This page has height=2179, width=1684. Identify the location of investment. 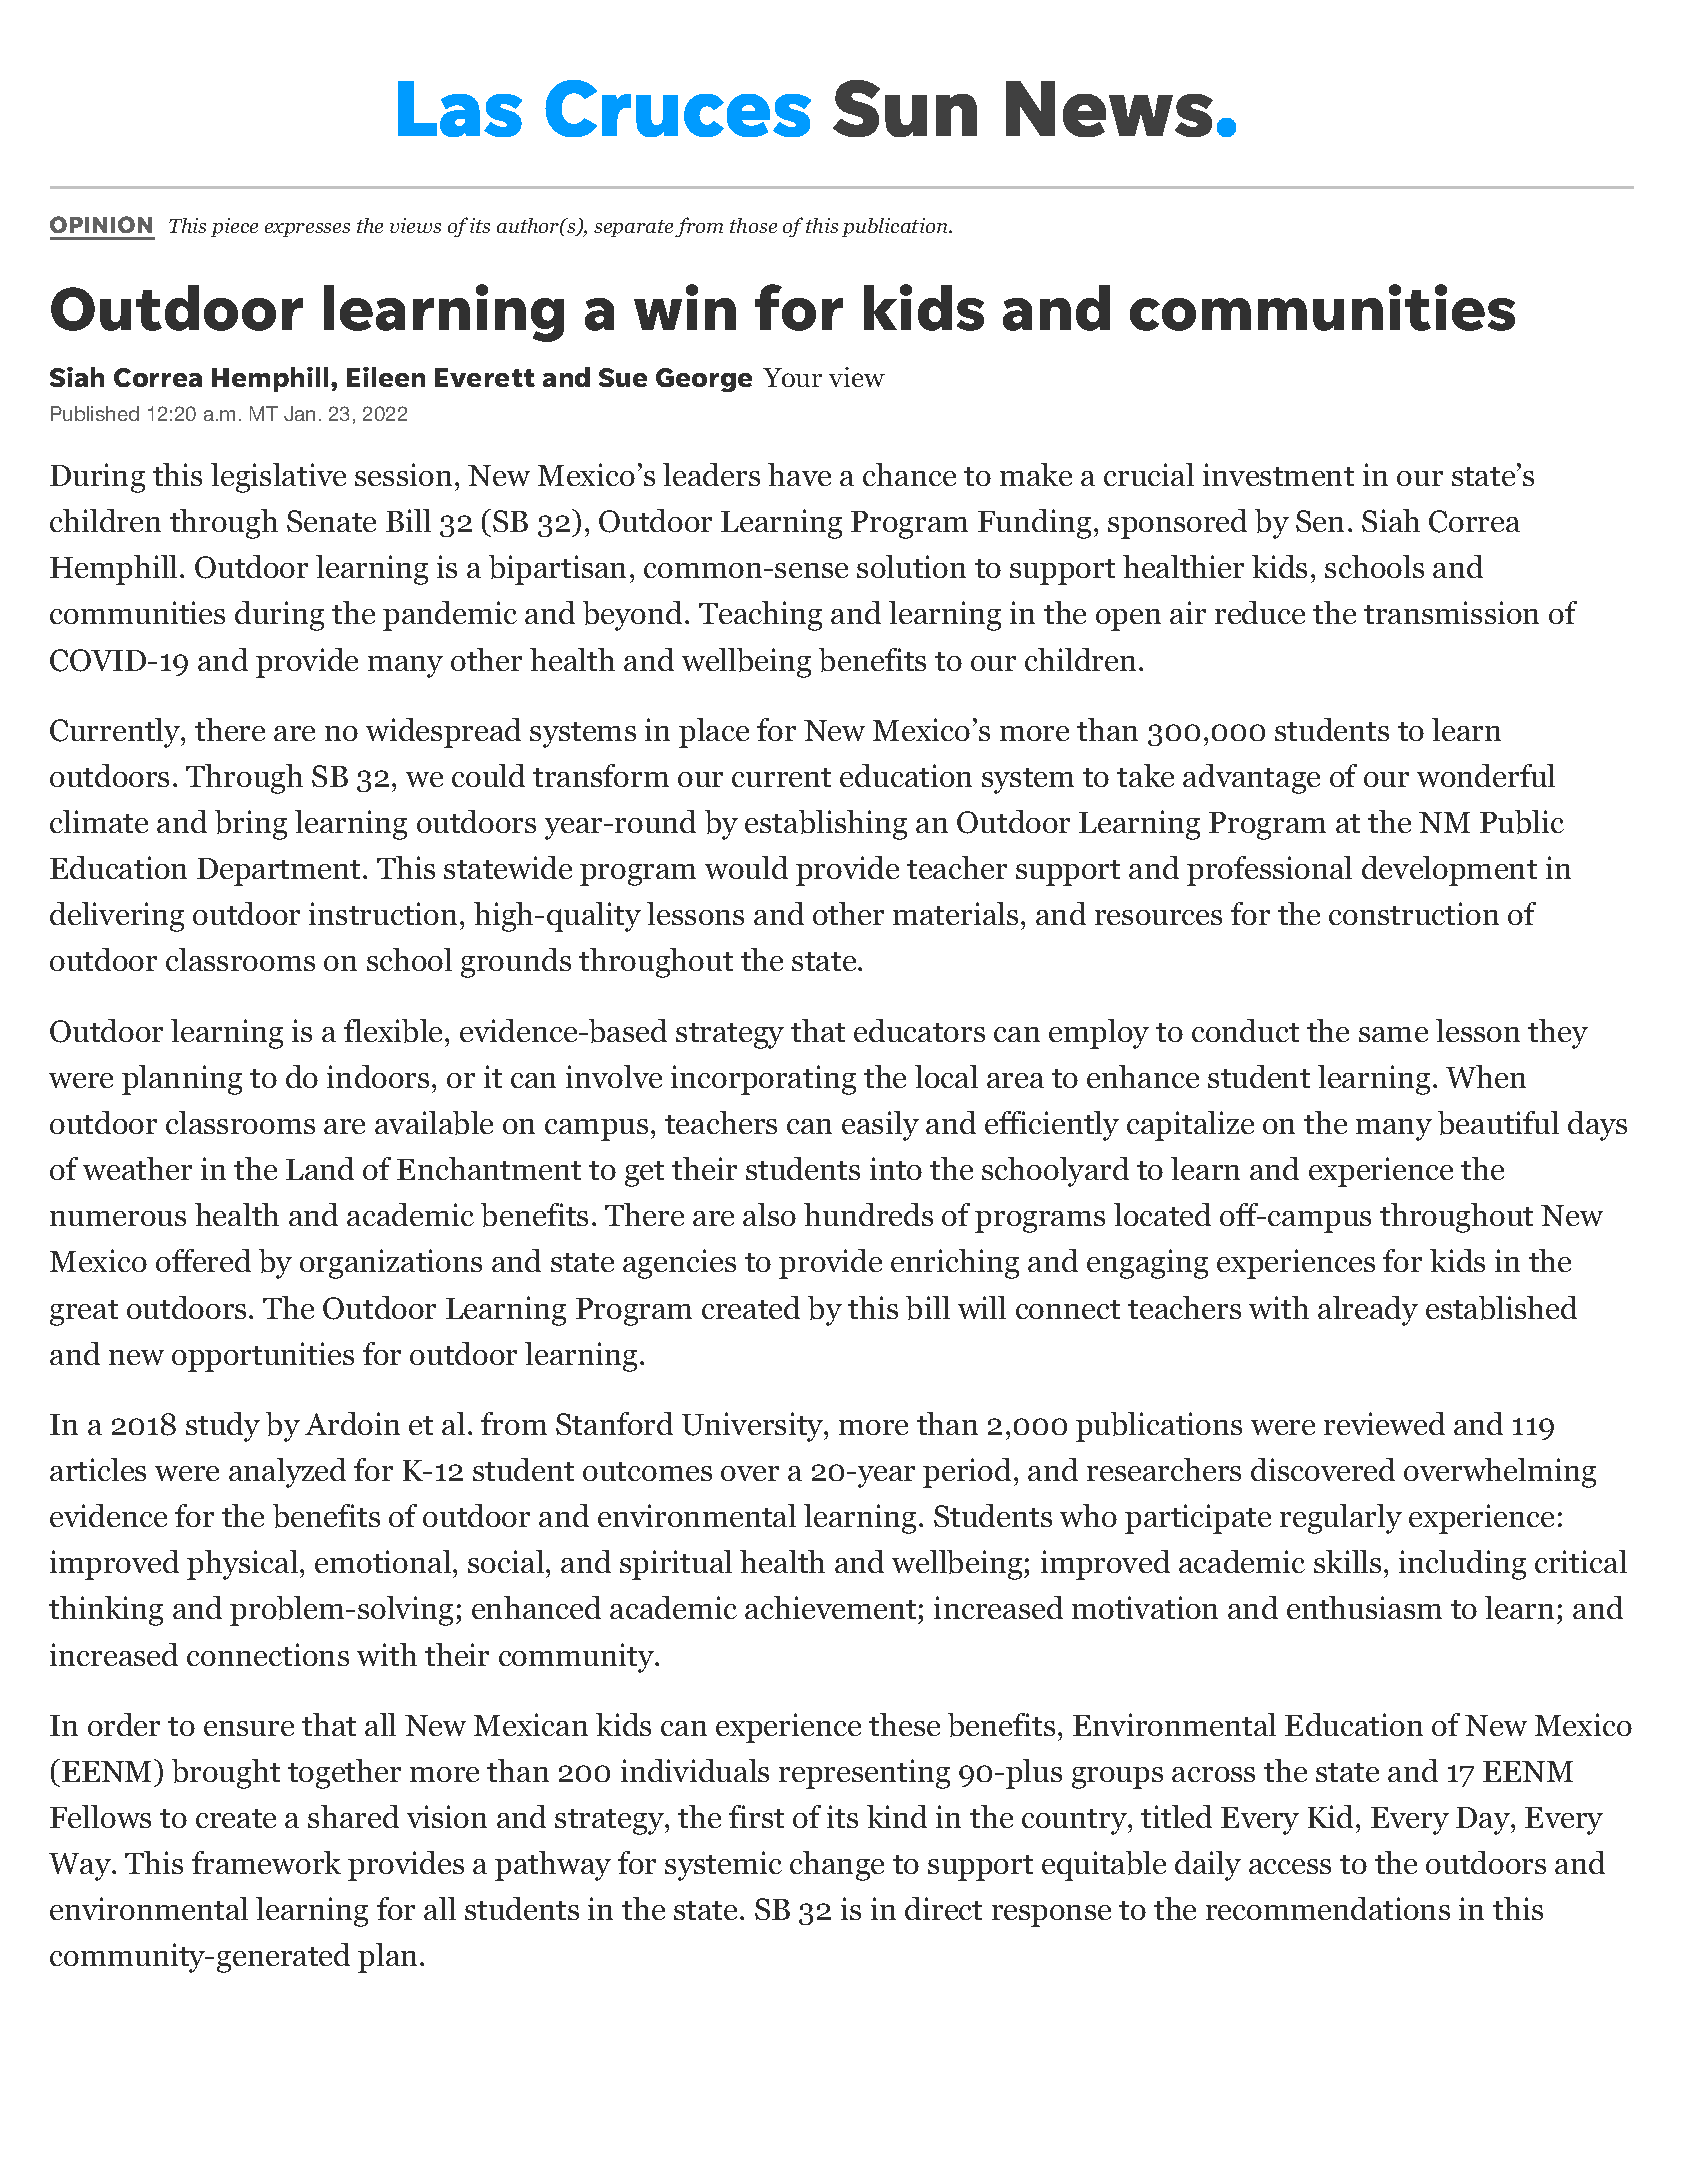
(1278, 474).
